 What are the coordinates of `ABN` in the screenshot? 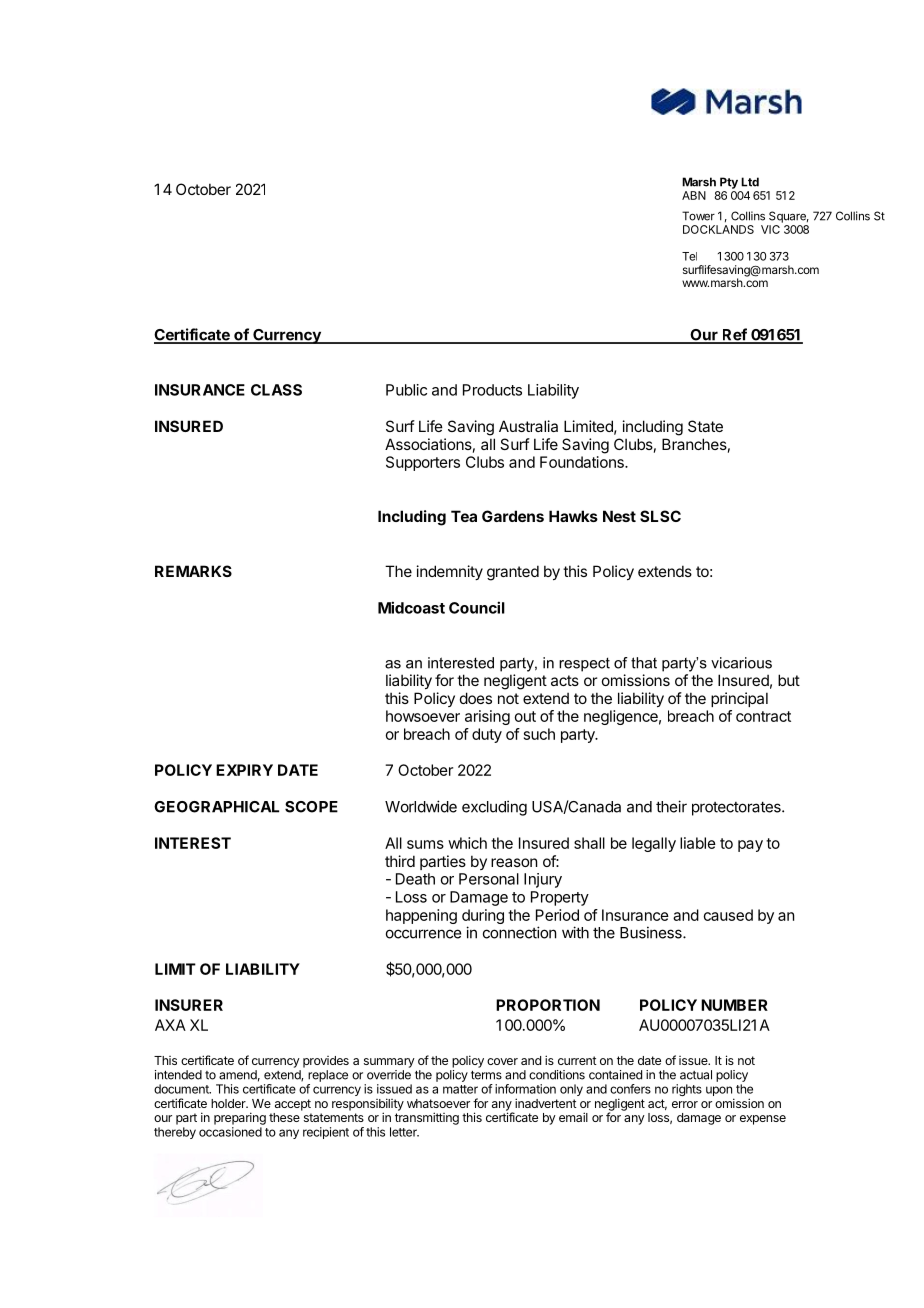 It's located at (694, 195).
